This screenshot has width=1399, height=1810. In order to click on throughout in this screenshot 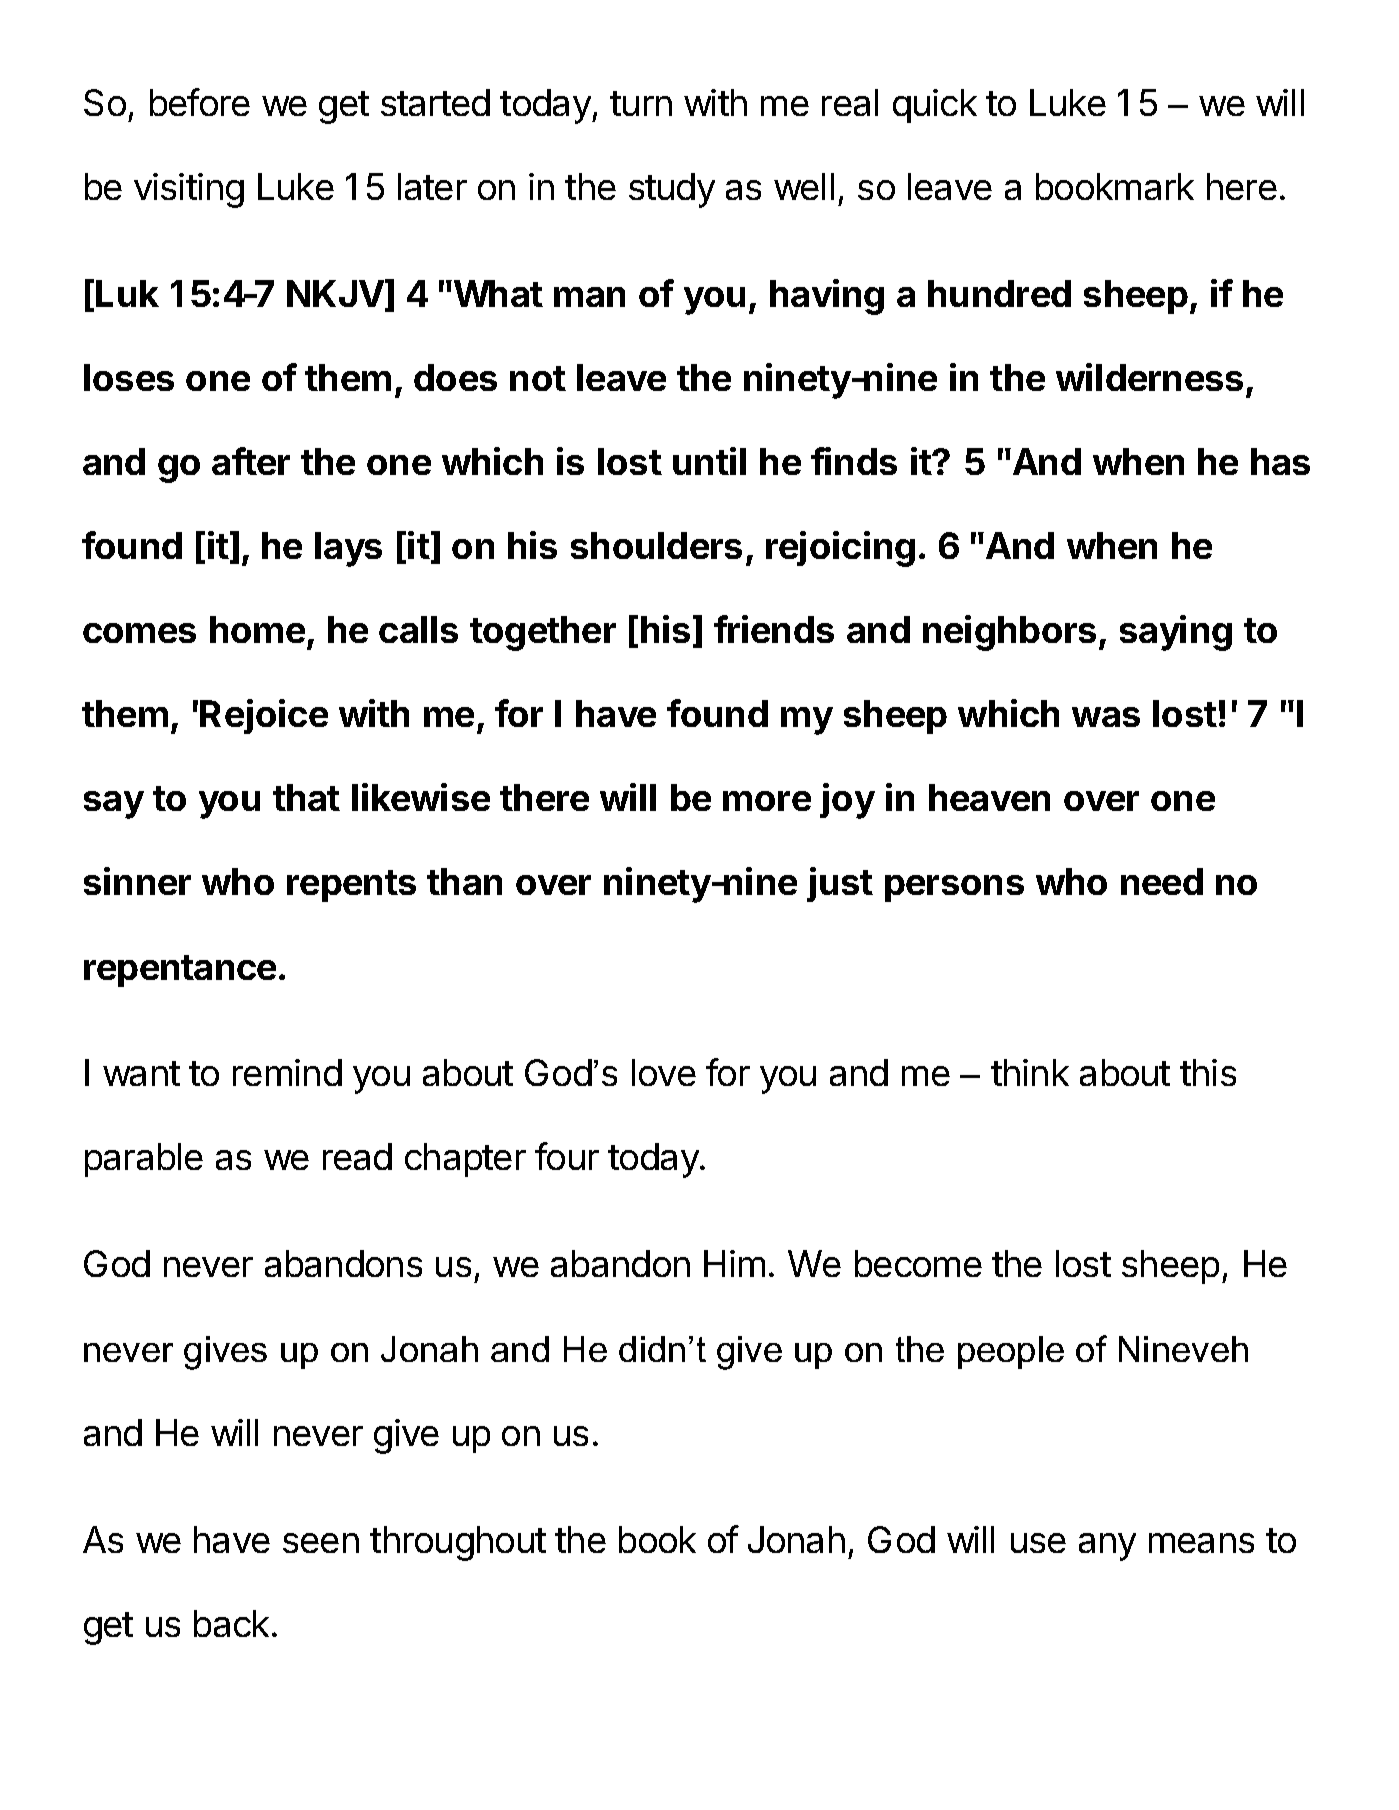, I will do `click(458, 1543)`.
